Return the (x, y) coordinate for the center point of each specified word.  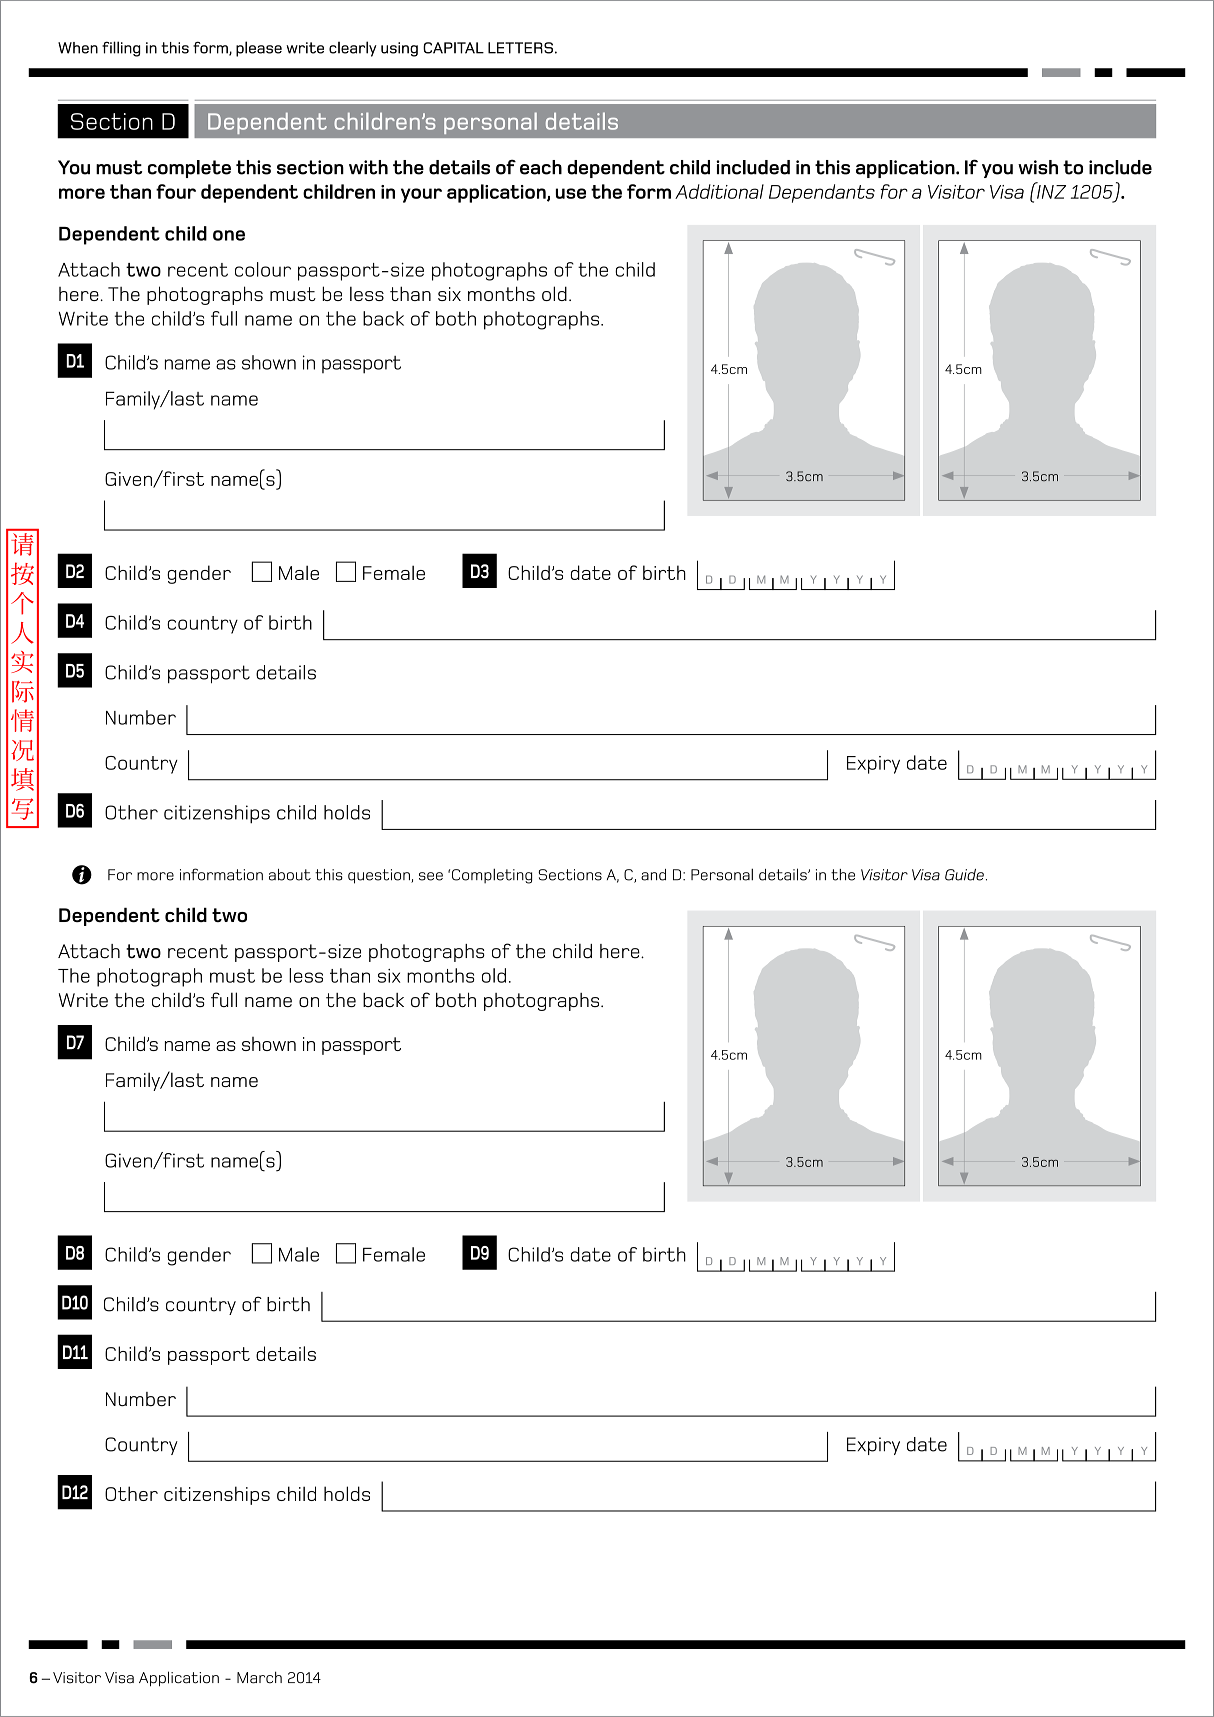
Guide (964, 875)
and (653, 875)
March (259, 1677)
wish (1038, 167)
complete (189, 169)
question (380, 876)
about (290, 875)
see (431, 876)
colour (263, 269)
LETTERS (520, 48)
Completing (492, 876)
